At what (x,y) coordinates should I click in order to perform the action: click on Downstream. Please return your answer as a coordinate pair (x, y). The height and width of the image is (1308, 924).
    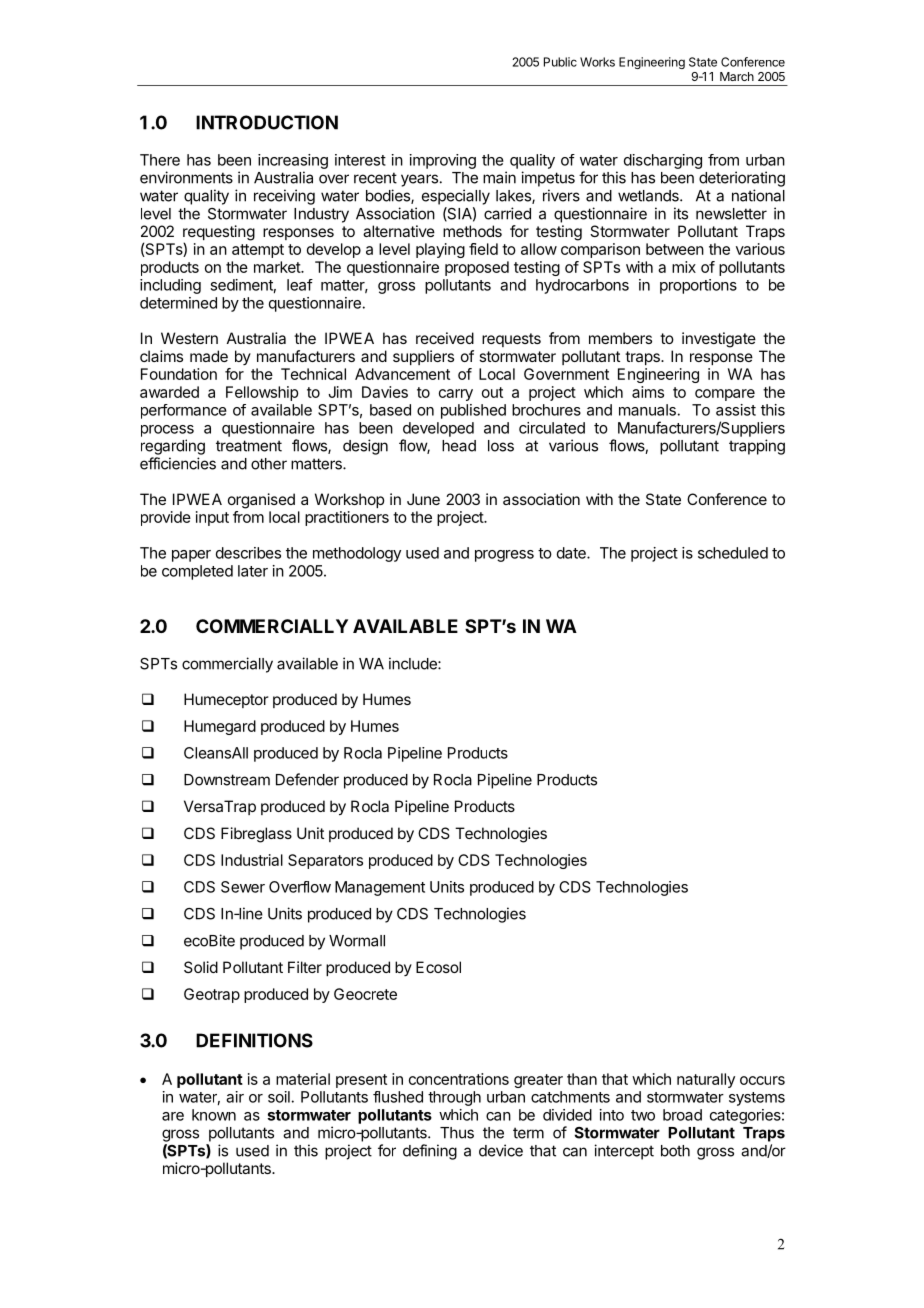
    Looking at the image, I should click on (227, 780).
